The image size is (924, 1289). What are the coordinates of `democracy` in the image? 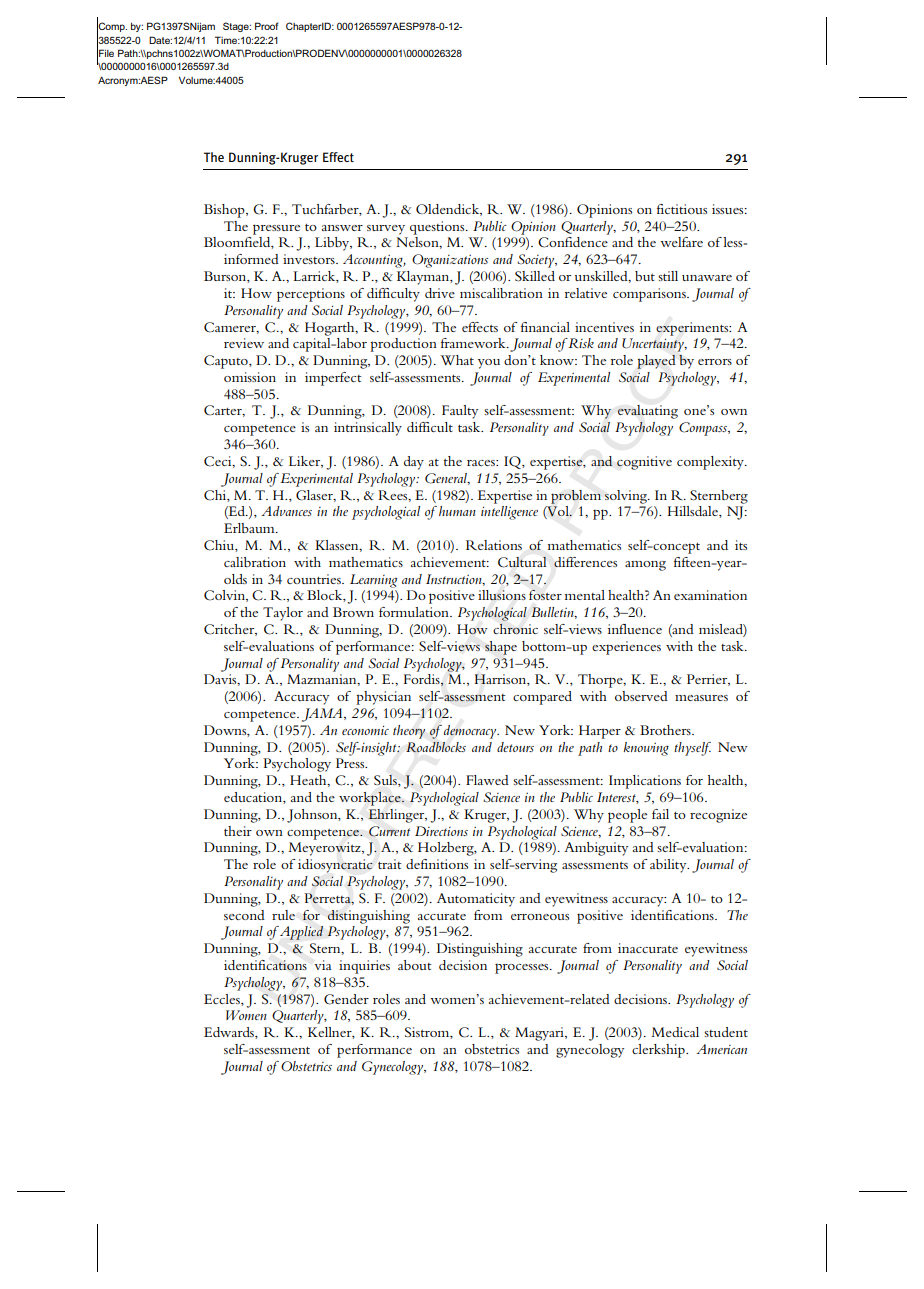 It's located at (471, 732).
